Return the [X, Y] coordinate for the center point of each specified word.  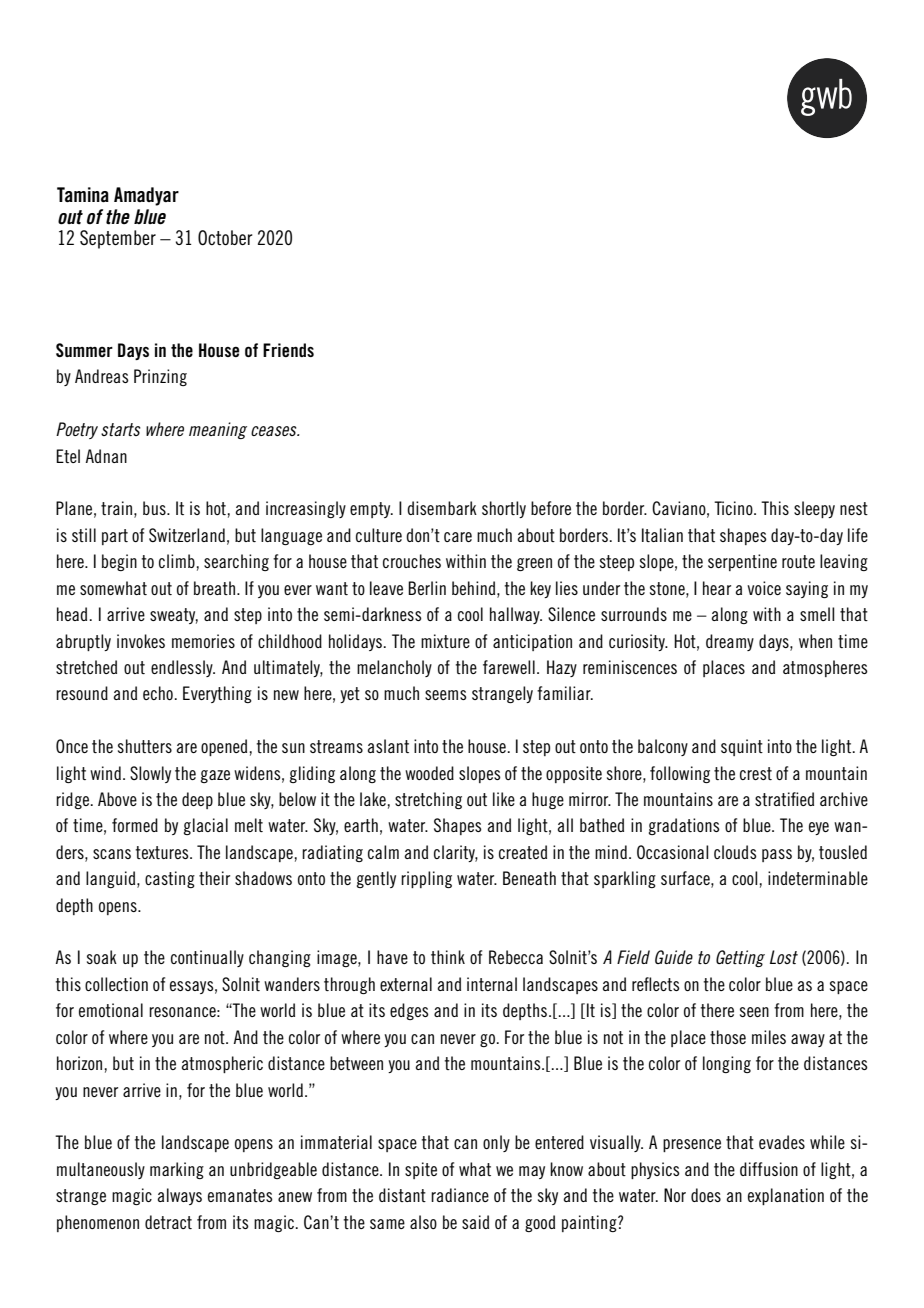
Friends [288, 350]
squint [742, 747]
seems [446, 695]
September [118, 239]
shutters [145, 746]
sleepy [814, 509]
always [179, 1196]
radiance [460, 1195]
